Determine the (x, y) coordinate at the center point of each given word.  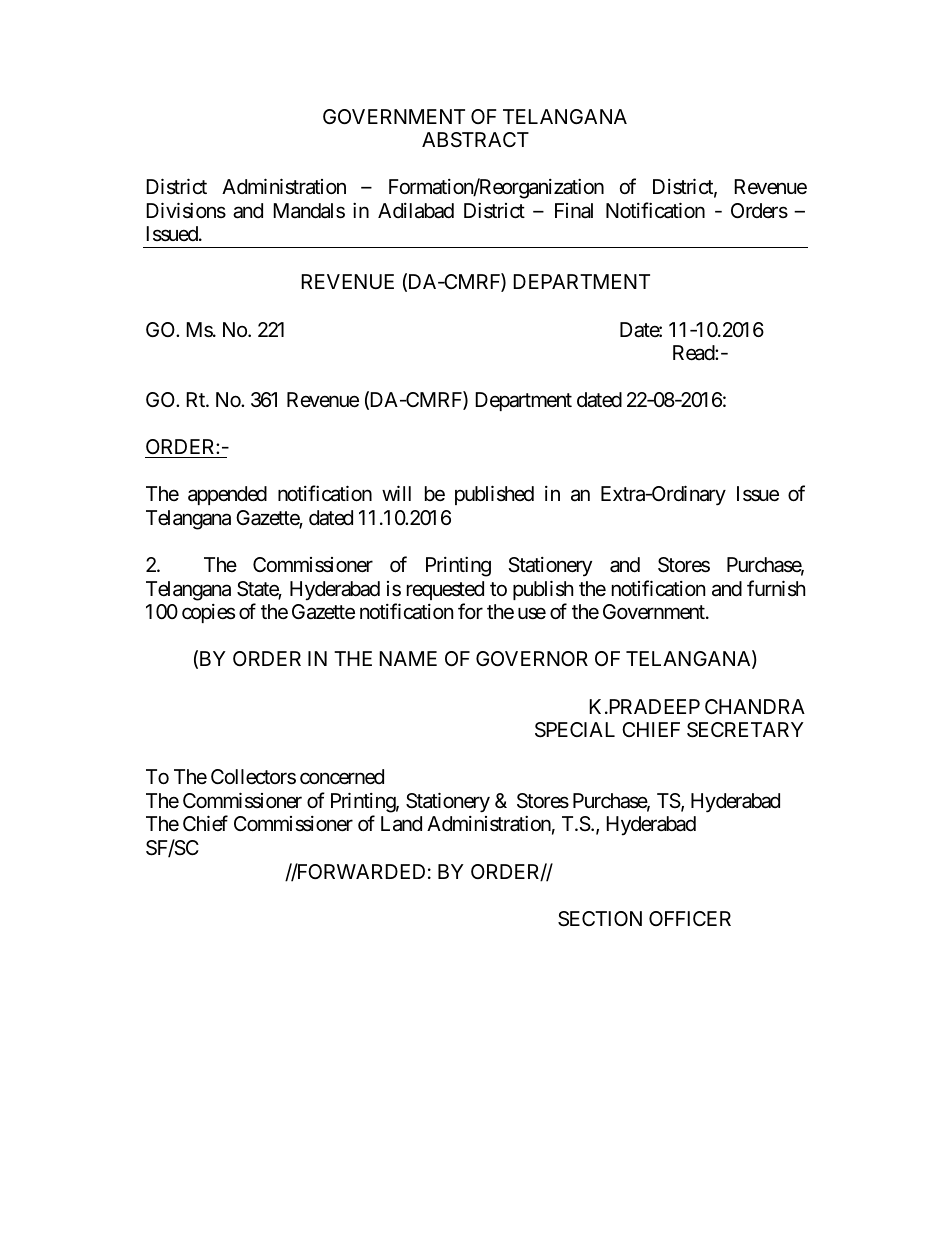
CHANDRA (755, 706)
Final (574, 211)
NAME (408, 658)
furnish (776, 588)
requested (445, 590)
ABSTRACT (475, 140)
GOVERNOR (532, 658)
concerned (342, 777)
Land (401, 824)
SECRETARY (745, 730)
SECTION (600, 919)
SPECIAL (575, 730)
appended (227, 495)
